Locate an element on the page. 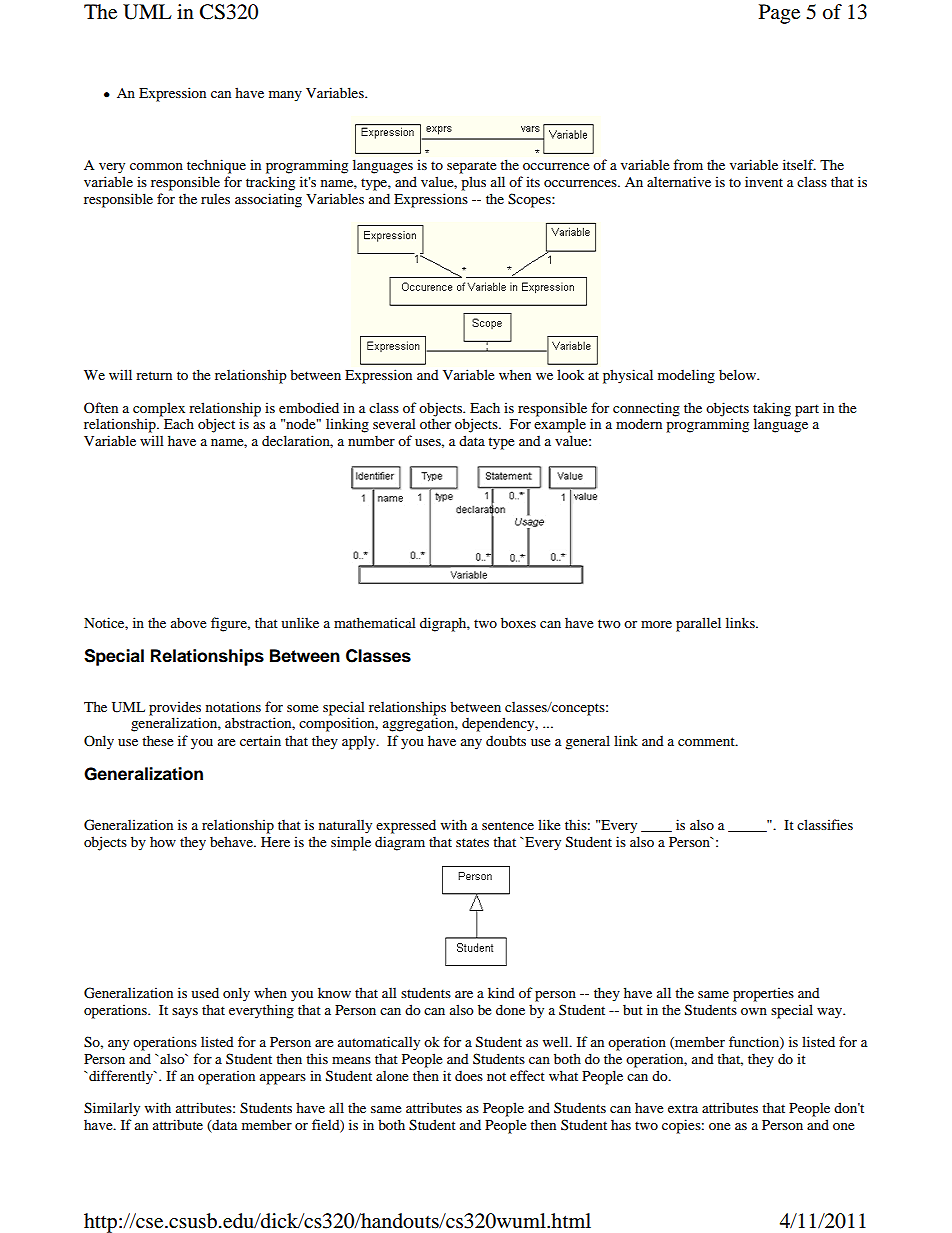  many is located at coordinates (285, 96).
